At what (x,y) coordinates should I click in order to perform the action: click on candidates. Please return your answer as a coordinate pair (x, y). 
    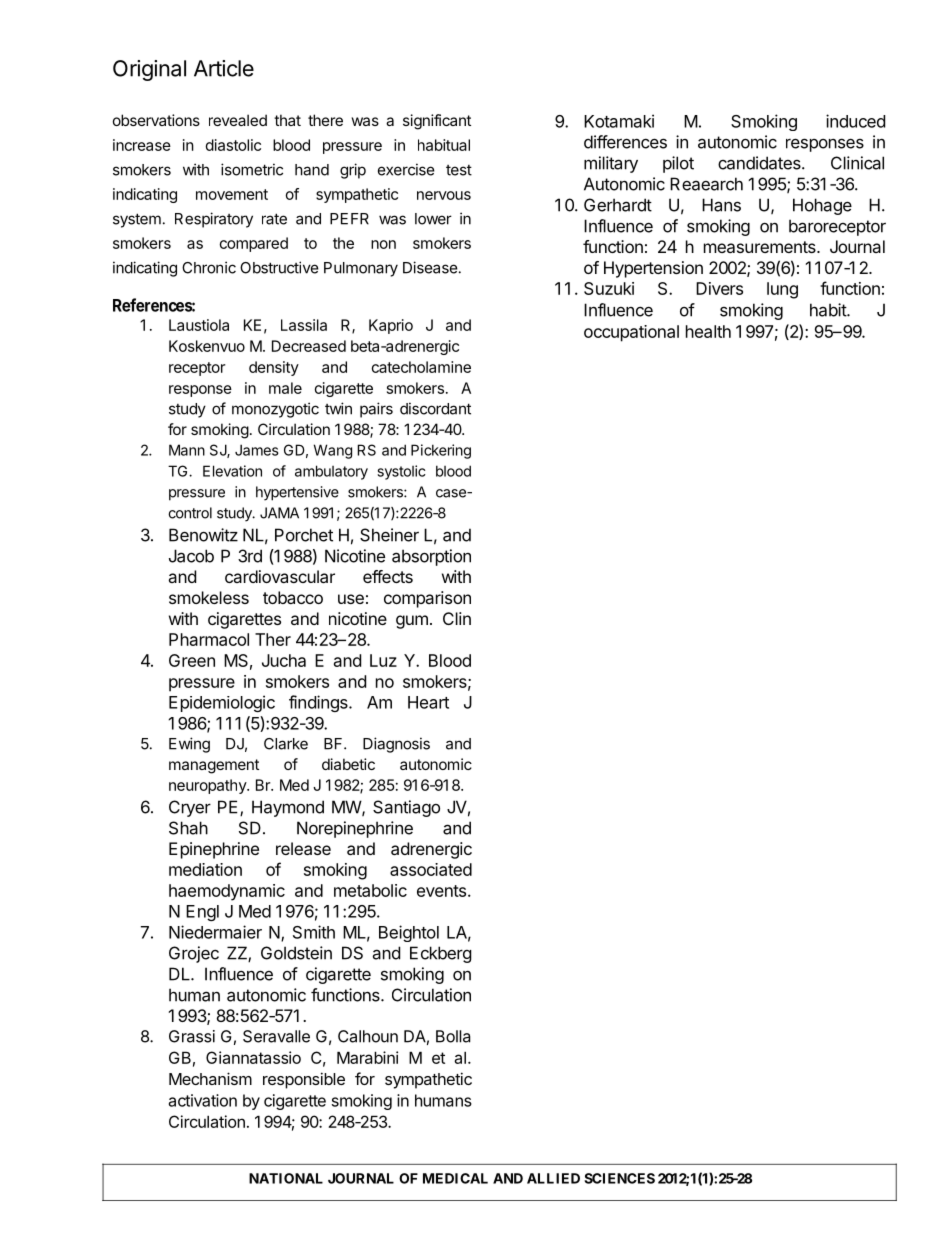
    Looking at the image, I should click on (760, 163).
